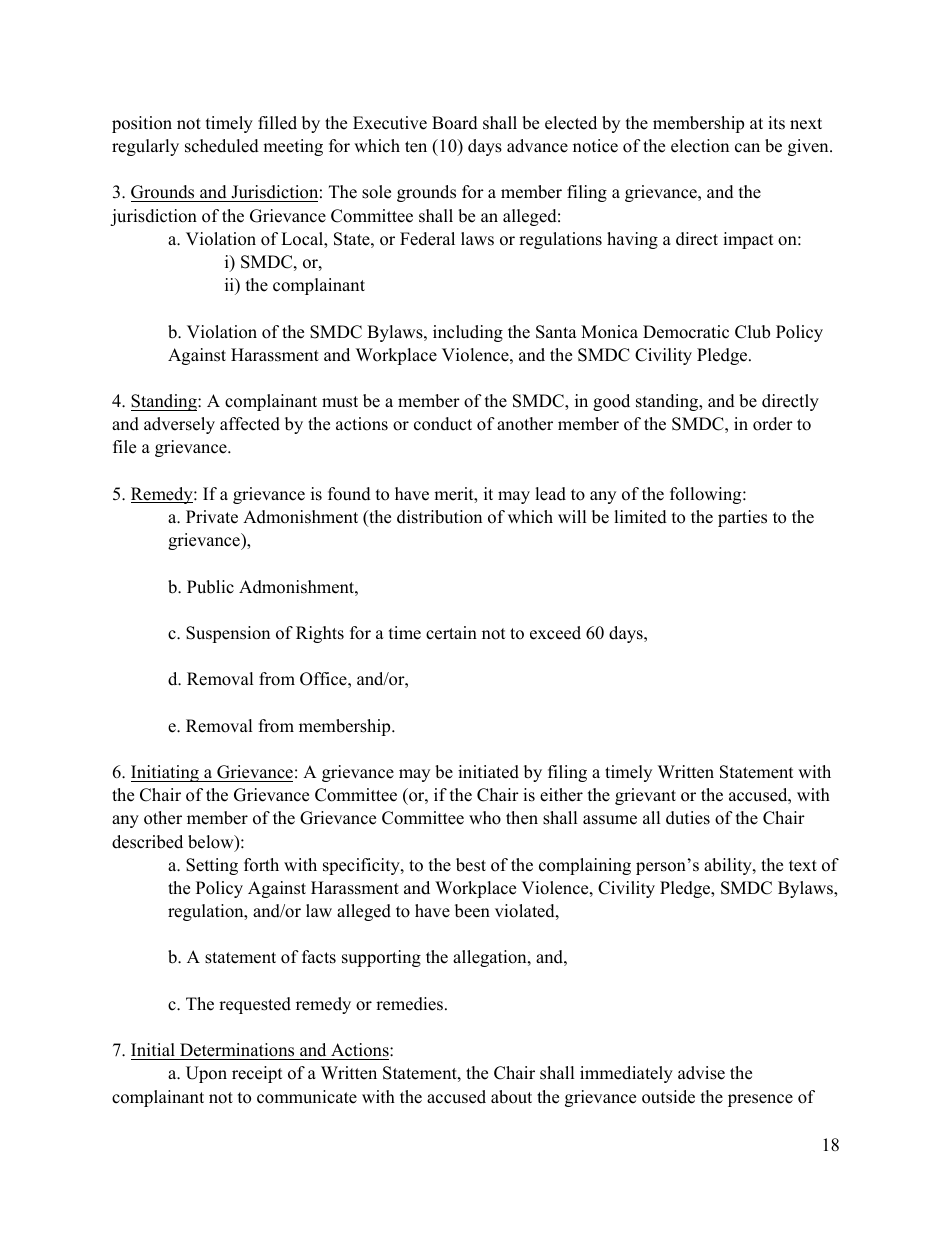  What do you see at coordinates (210, 587) in the page?
I see `Public` at bounding box center [210, 587].
